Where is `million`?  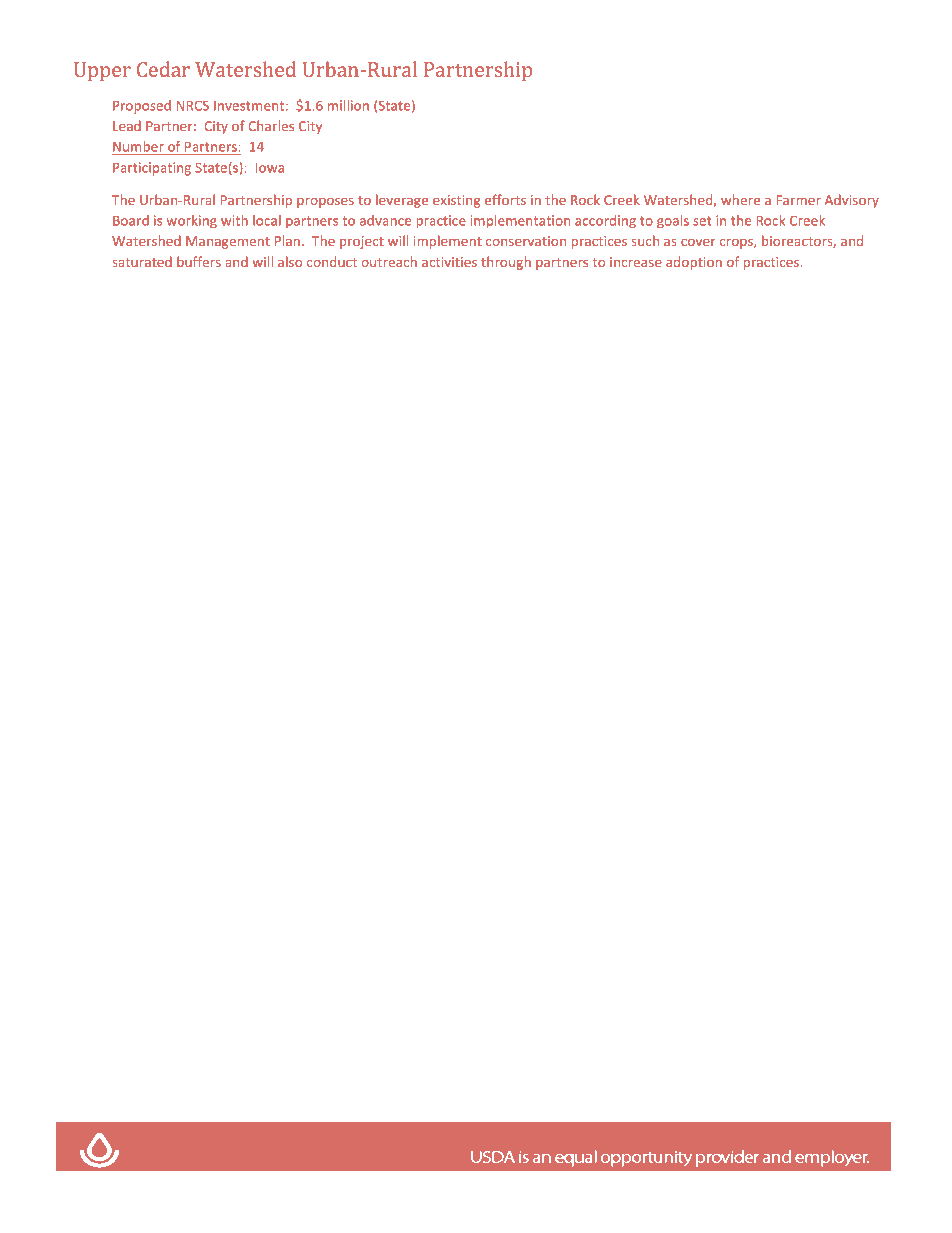
million is located at coordinates (348, 105).
